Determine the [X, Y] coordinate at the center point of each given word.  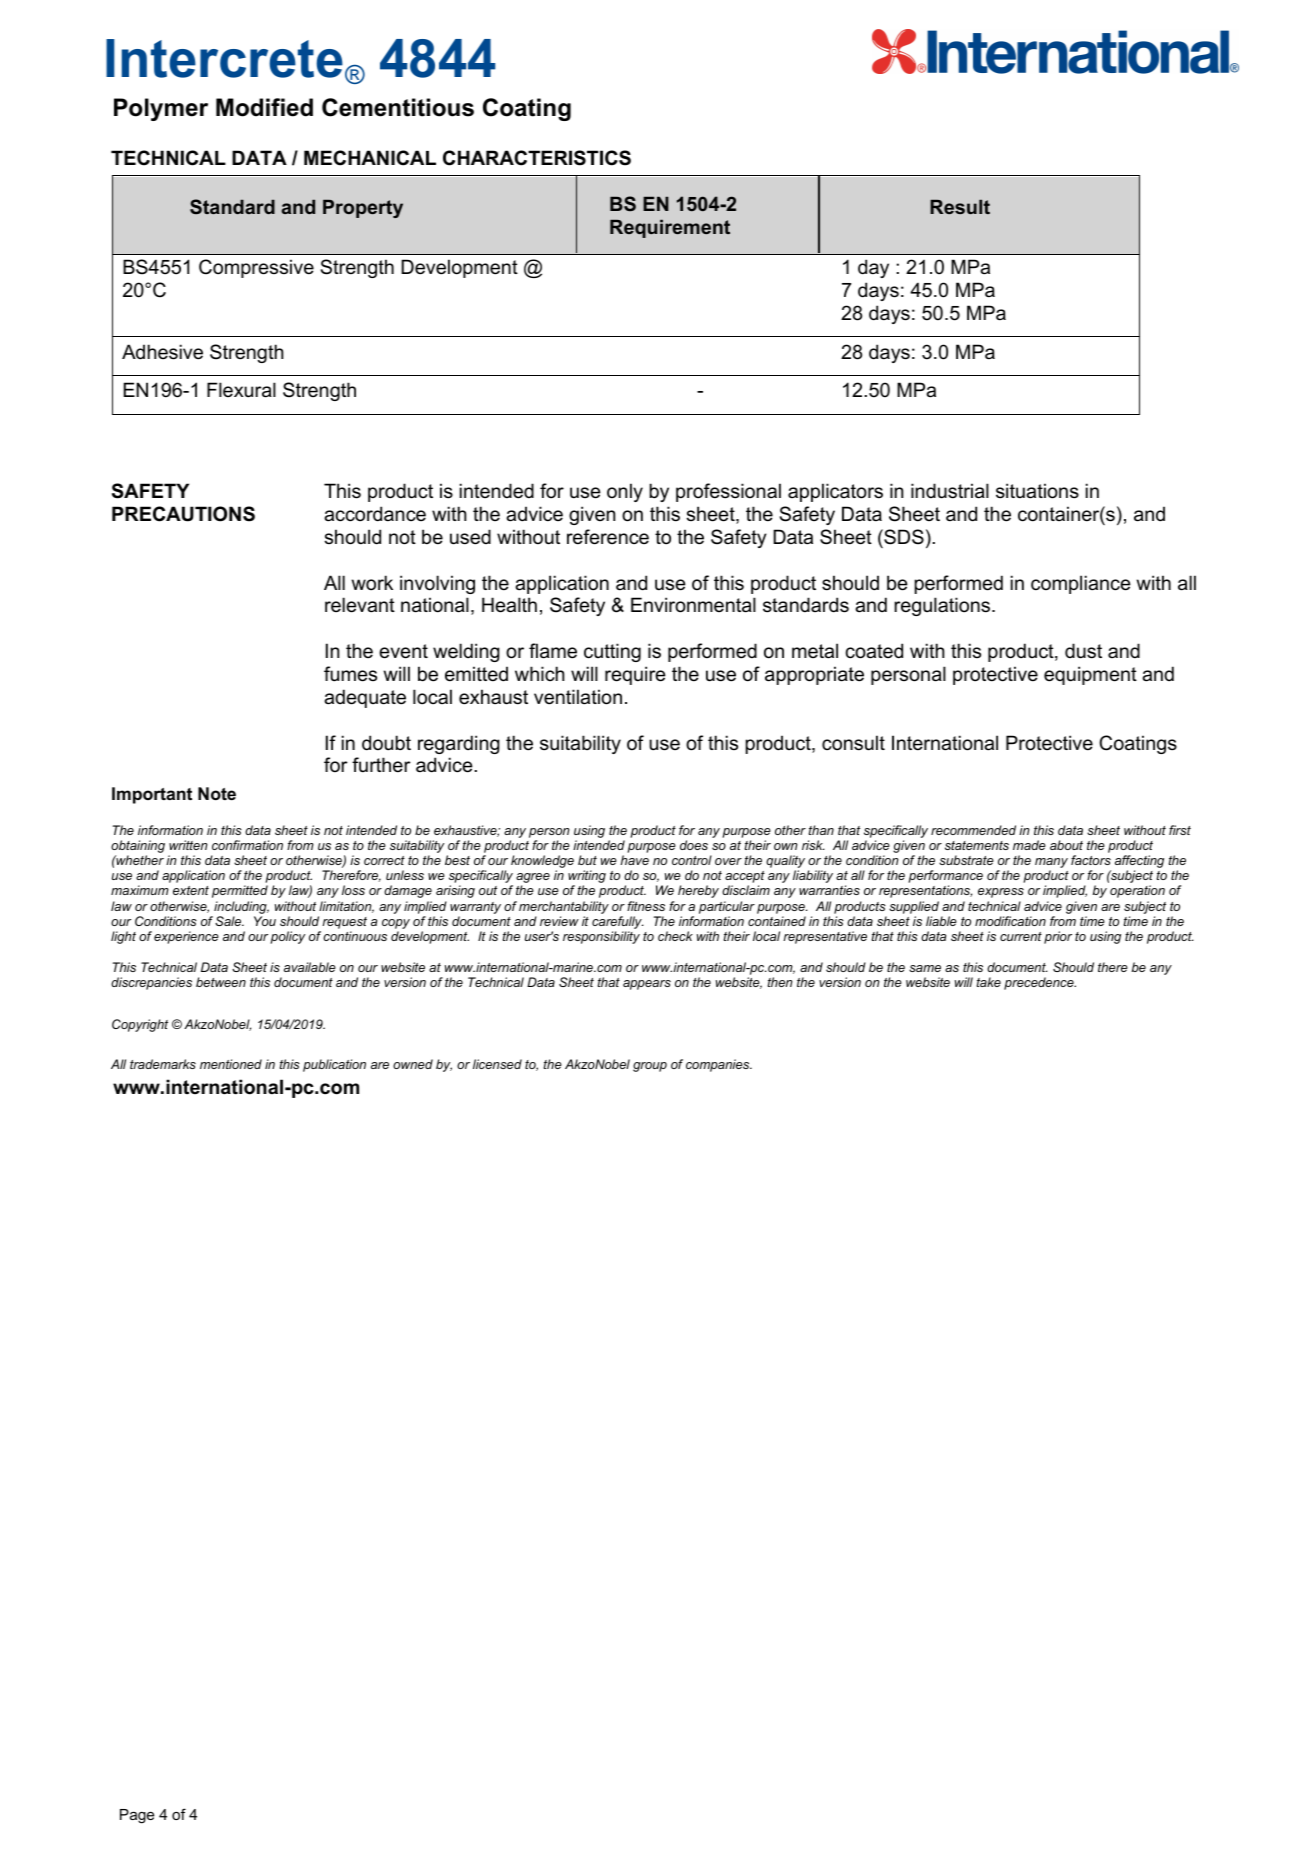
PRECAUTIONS [183, 514]
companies [719, 1065]
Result [960, 206]
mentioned [231, 1064]
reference [608, 537]
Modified [264, 107]
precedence [1040, 983]
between [221, 982]
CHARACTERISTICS [537, 158]
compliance [1081, 584]
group [650, 1067]
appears [647, 985]
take [989, 982]
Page [137, 1816]
